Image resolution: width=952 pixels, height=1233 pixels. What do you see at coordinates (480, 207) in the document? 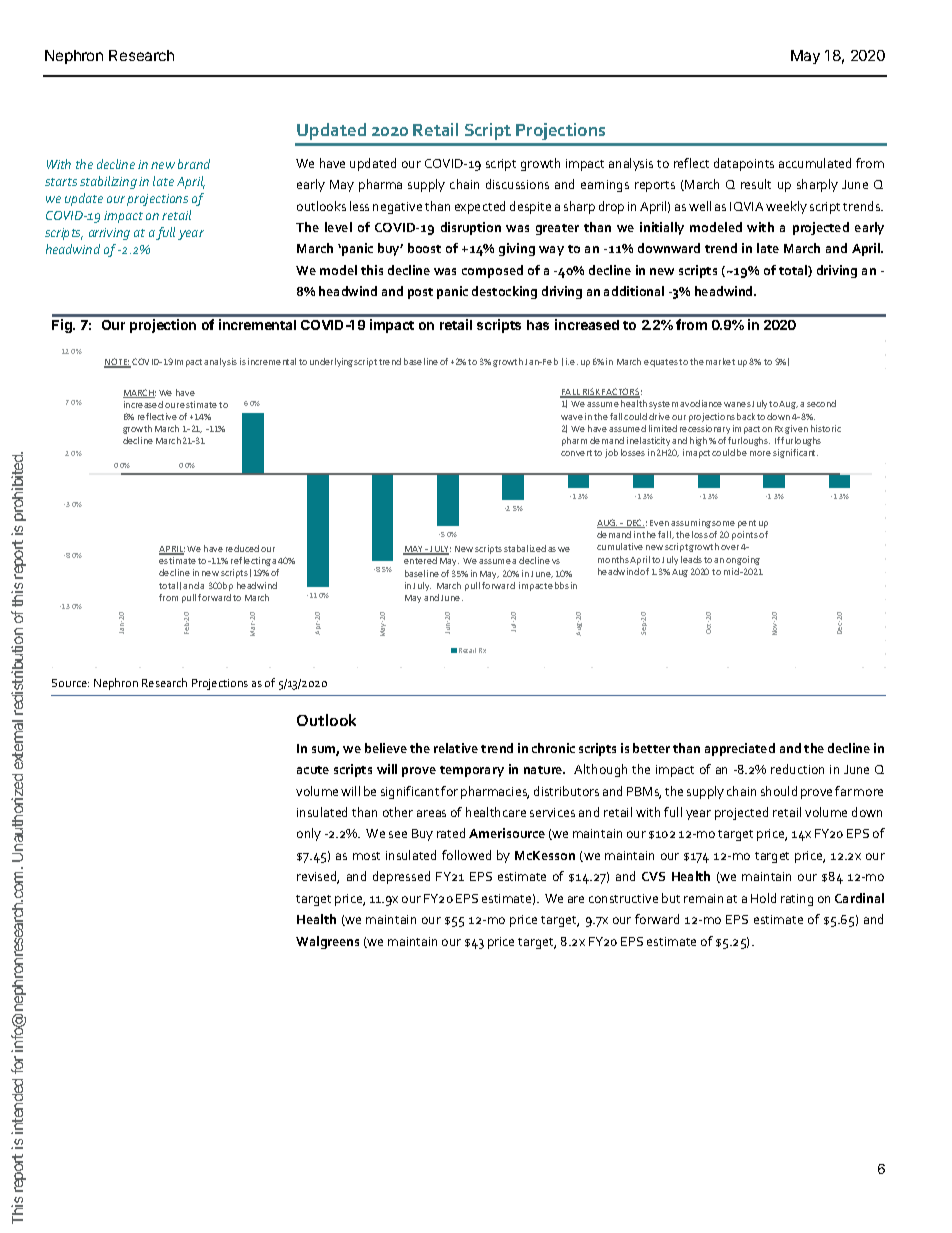
I see `expected` at bounding box center [480, 207].
